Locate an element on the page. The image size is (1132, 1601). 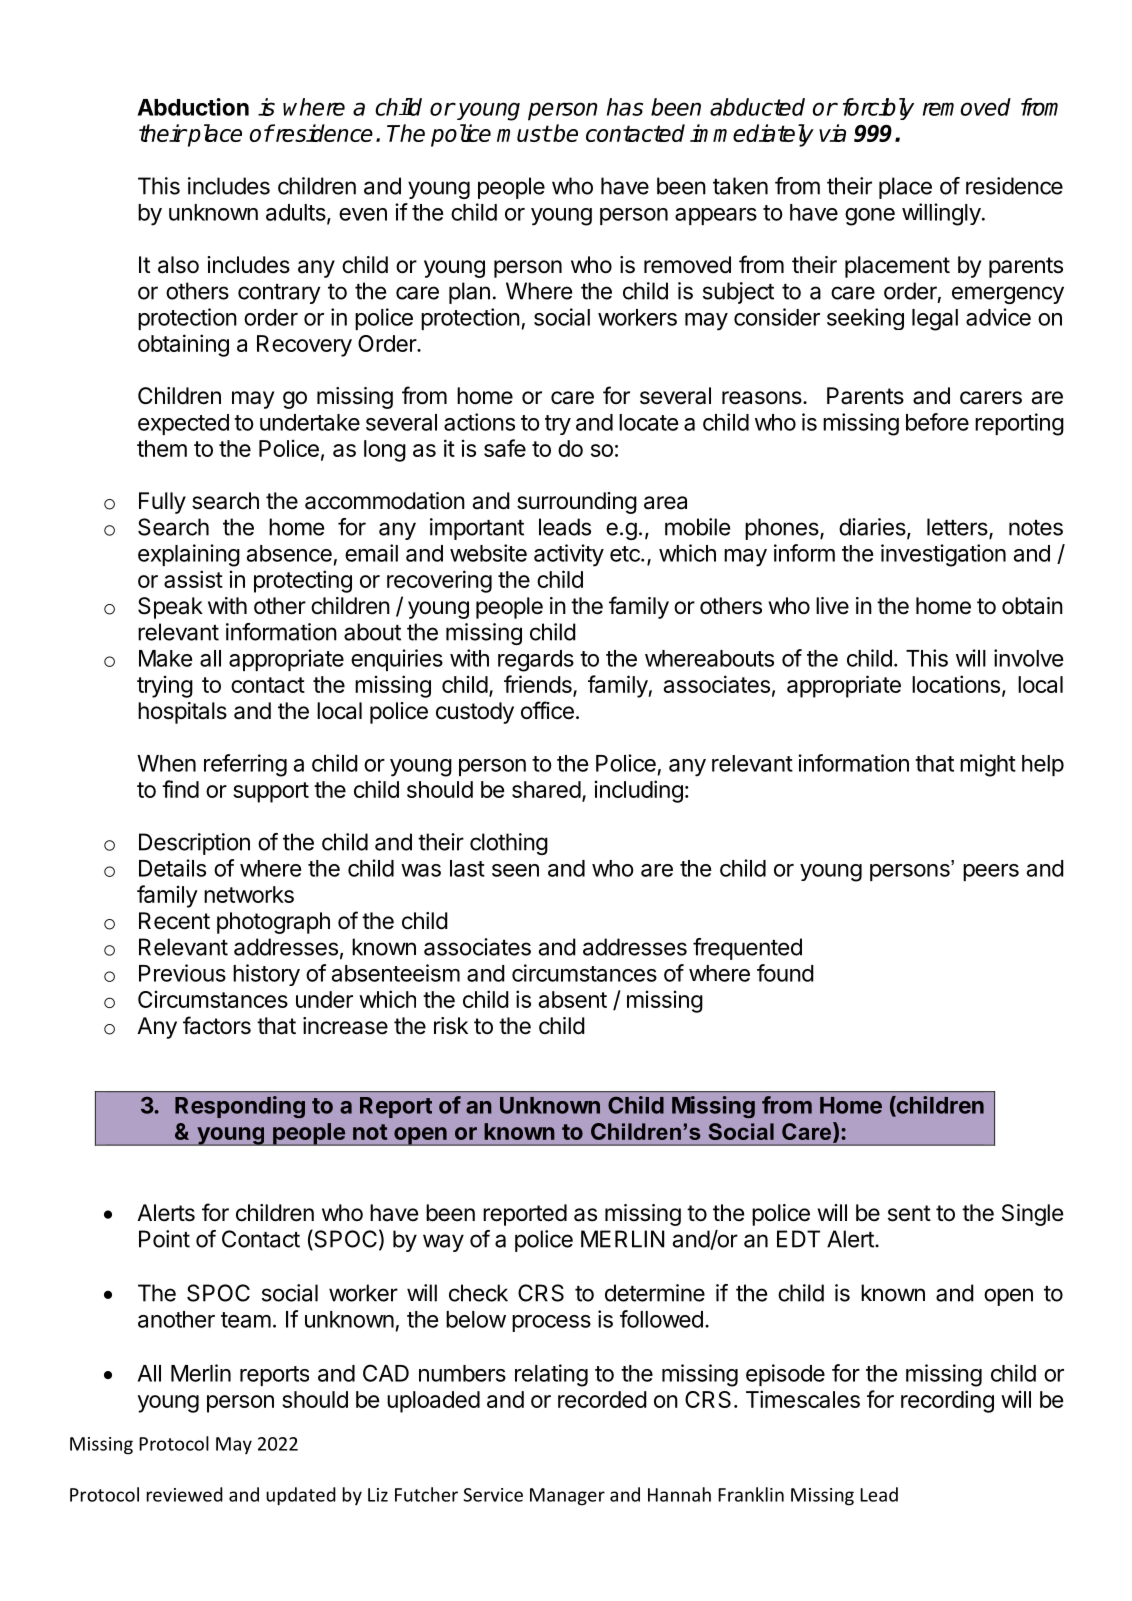
has is located at coordinates (625, 107).
